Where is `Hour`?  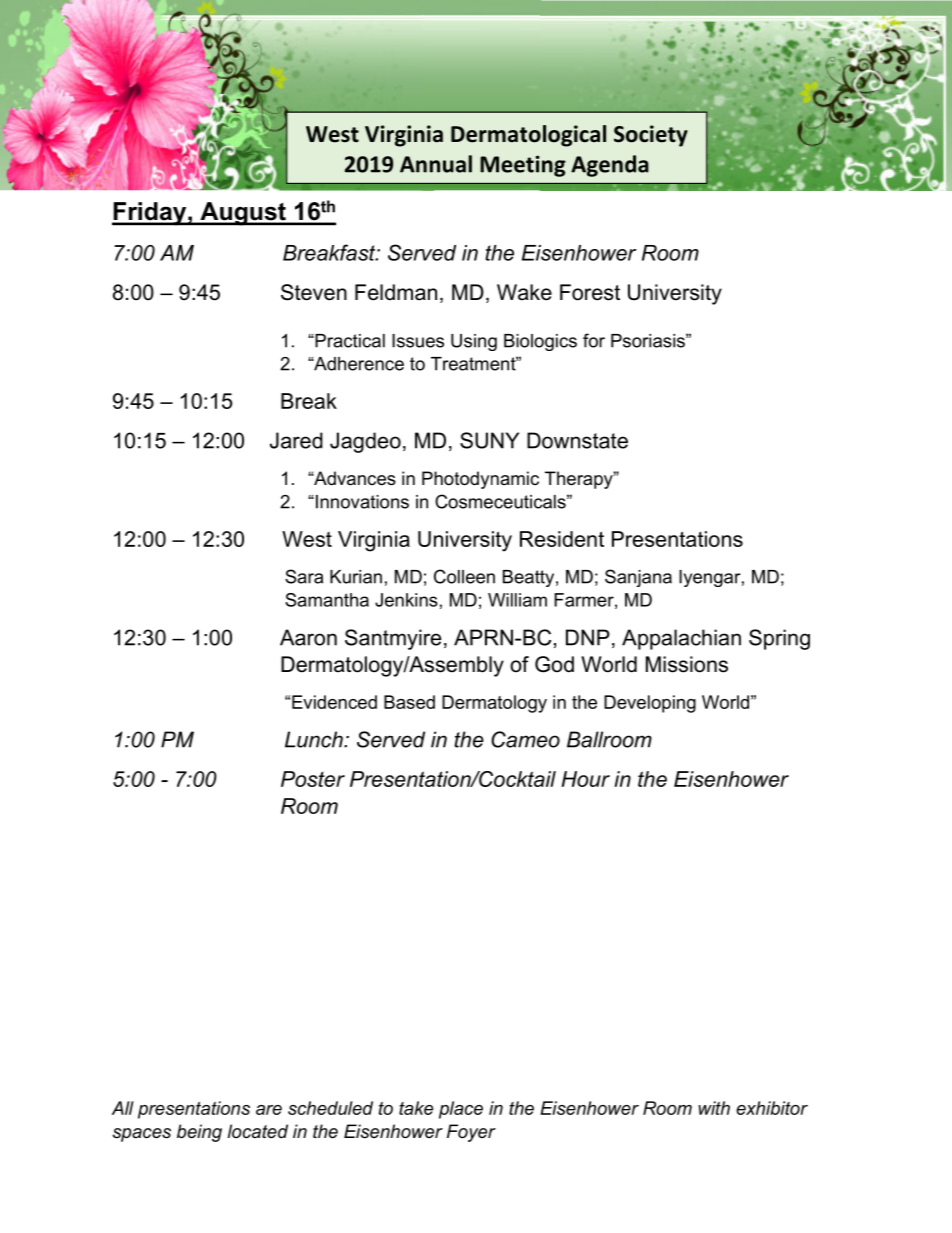
Hour is located at coordinates (585, 779).
